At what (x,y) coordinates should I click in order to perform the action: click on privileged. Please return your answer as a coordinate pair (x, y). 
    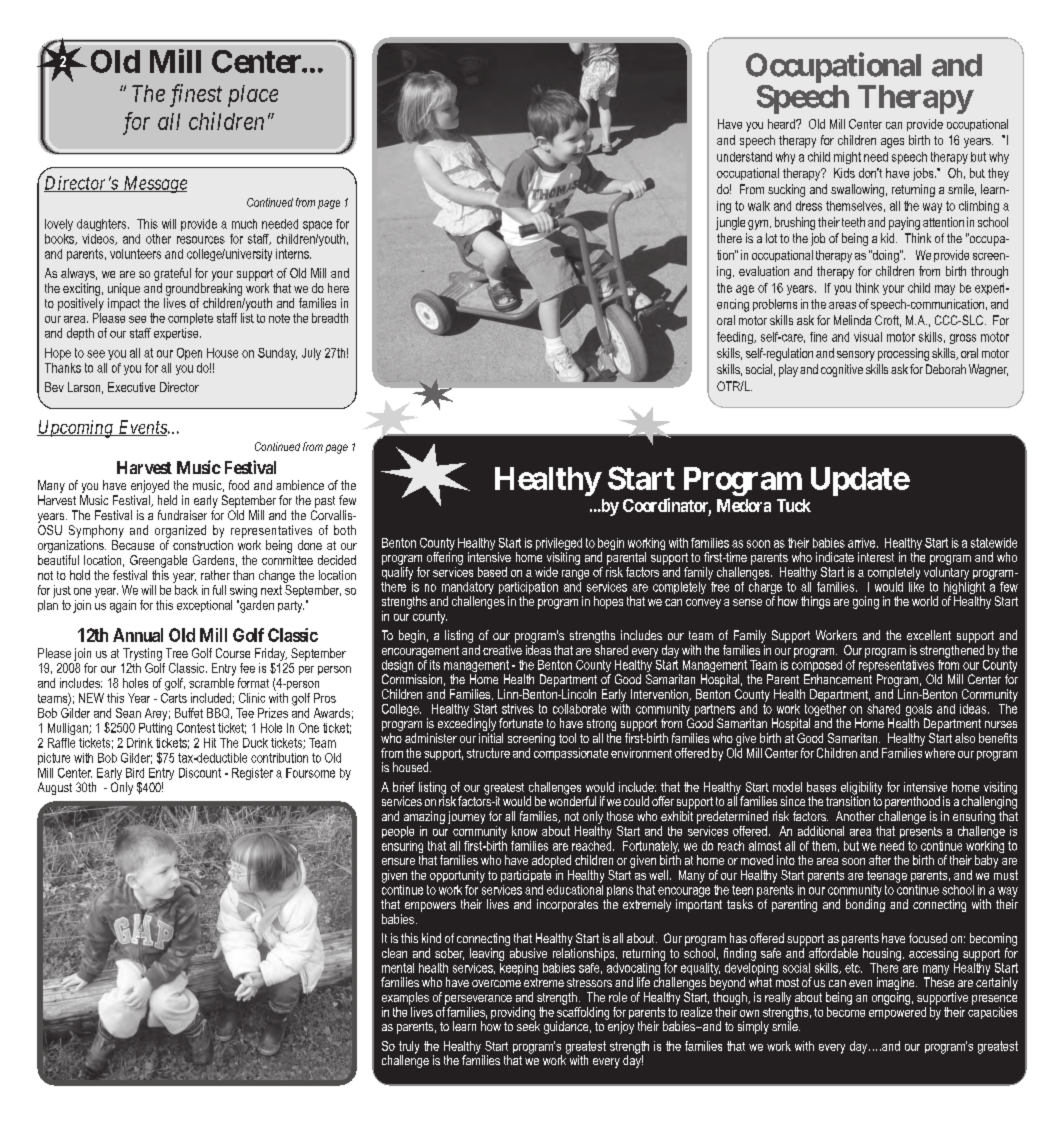
    Looking at the image, I should click on (559, 545).
